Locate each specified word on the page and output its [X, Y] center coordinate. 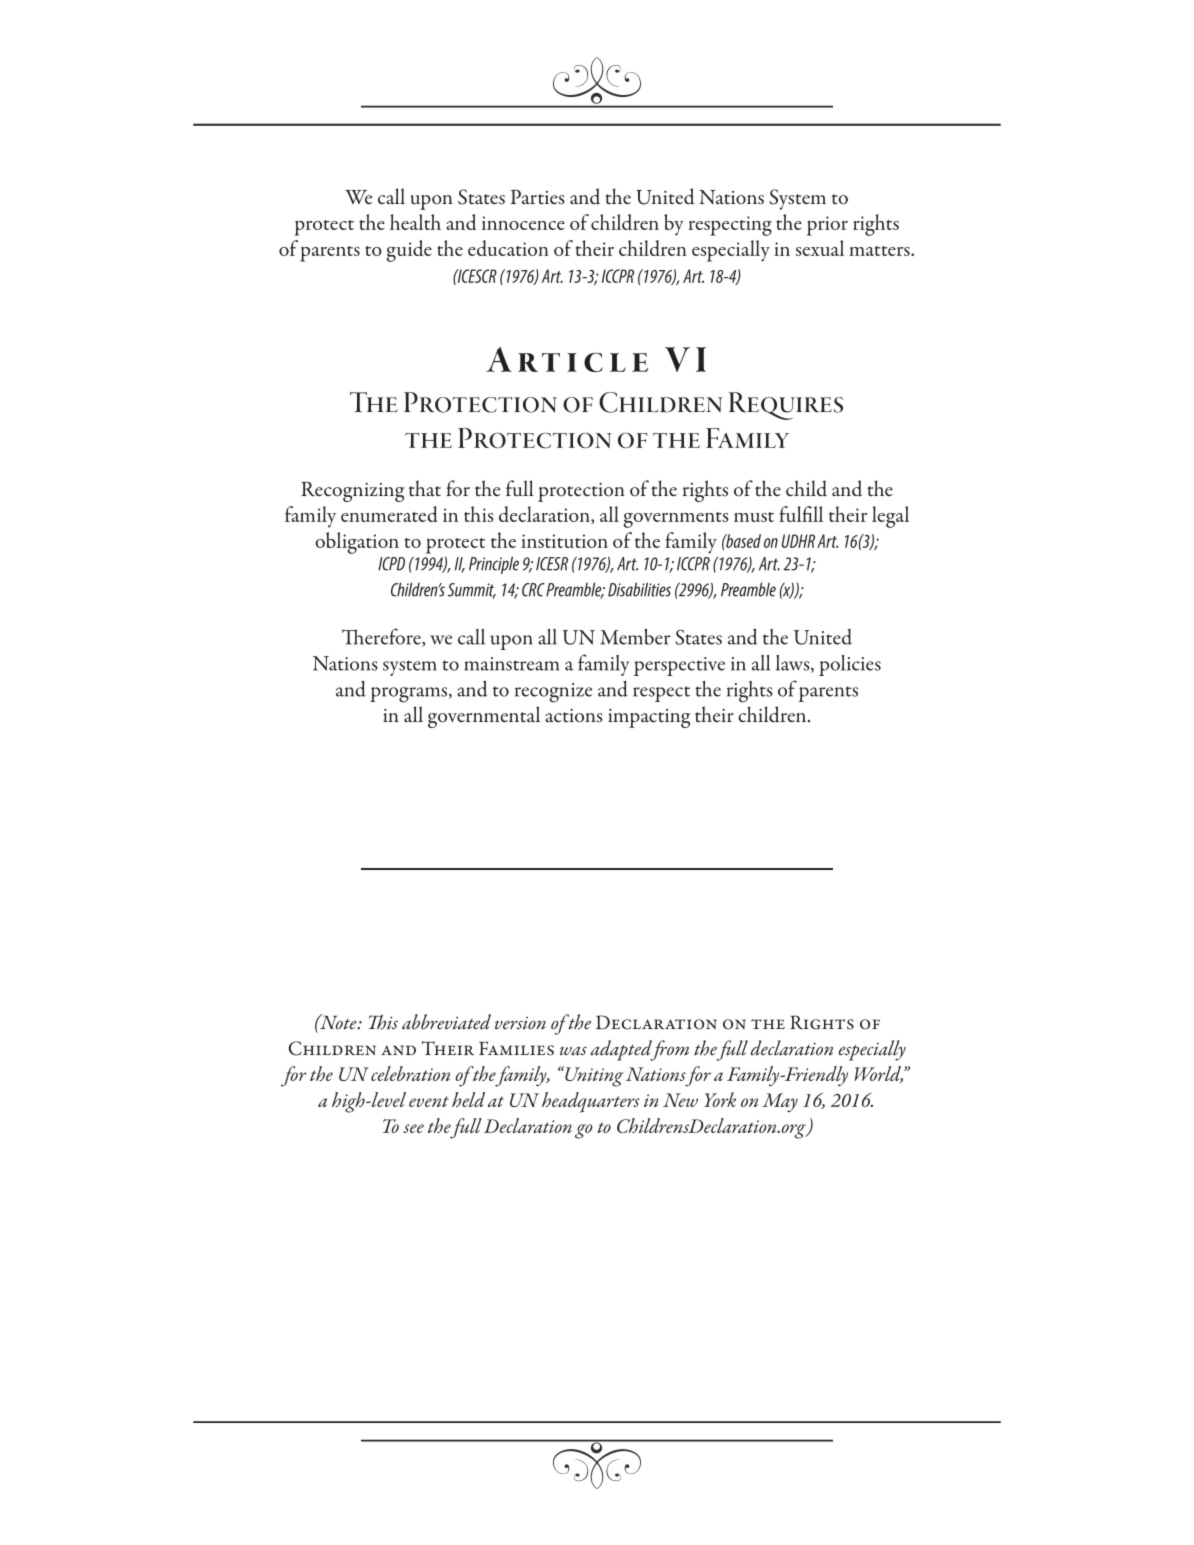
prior [827, 226]
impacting [649, 718]
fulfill [801, 514]
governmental [484, 717]
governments [676, 520]
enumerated [389, 514]
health [415, 222]
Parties [538, 197]
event [429, 1101]
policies [850, 665]
